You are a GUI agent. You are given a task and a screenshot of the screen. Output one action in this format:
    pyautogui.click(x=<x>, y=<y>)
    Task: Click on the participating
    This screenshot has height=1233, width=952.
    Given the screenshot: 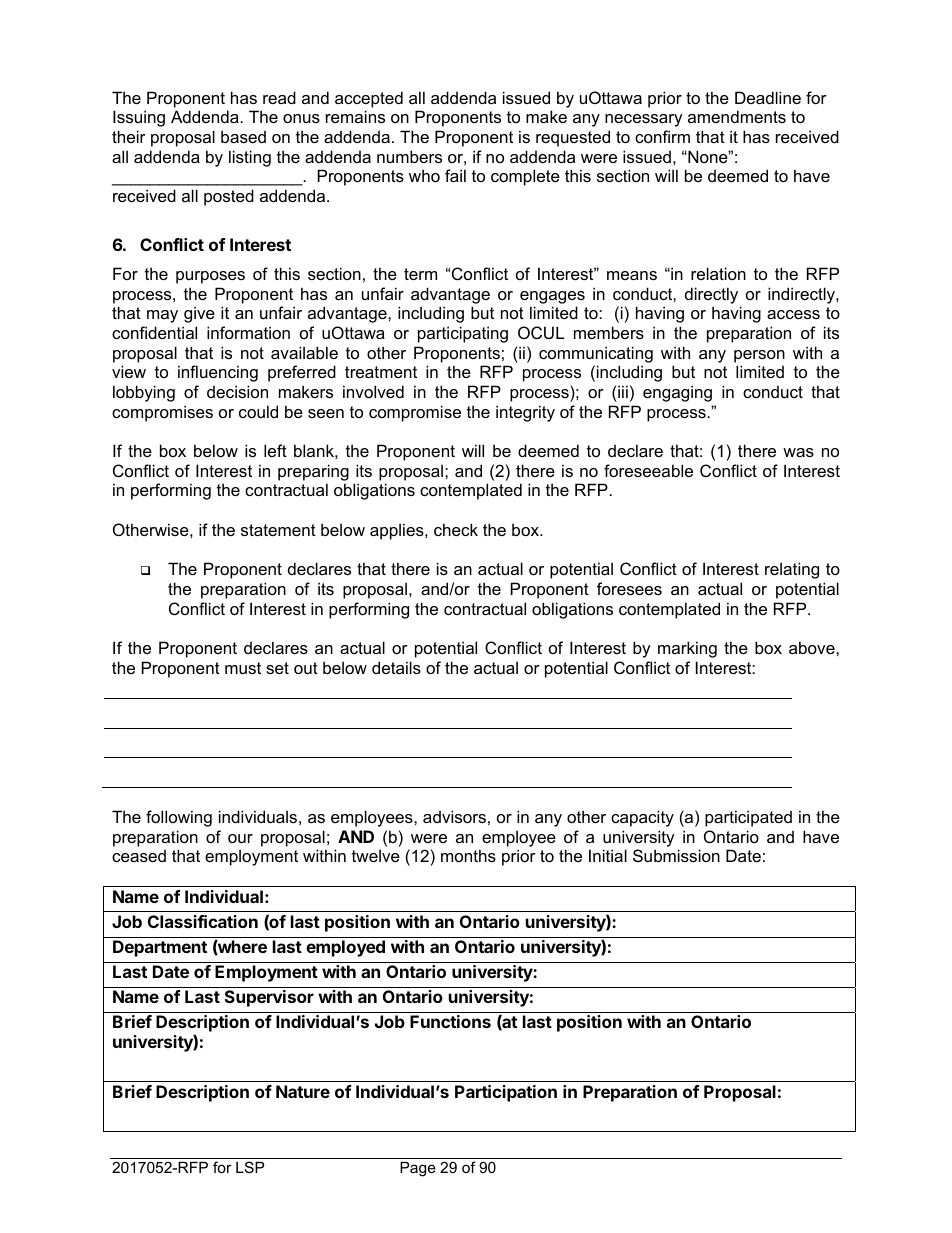 What is the action you would take?
    pyautogui.click(x=463, y=334)
